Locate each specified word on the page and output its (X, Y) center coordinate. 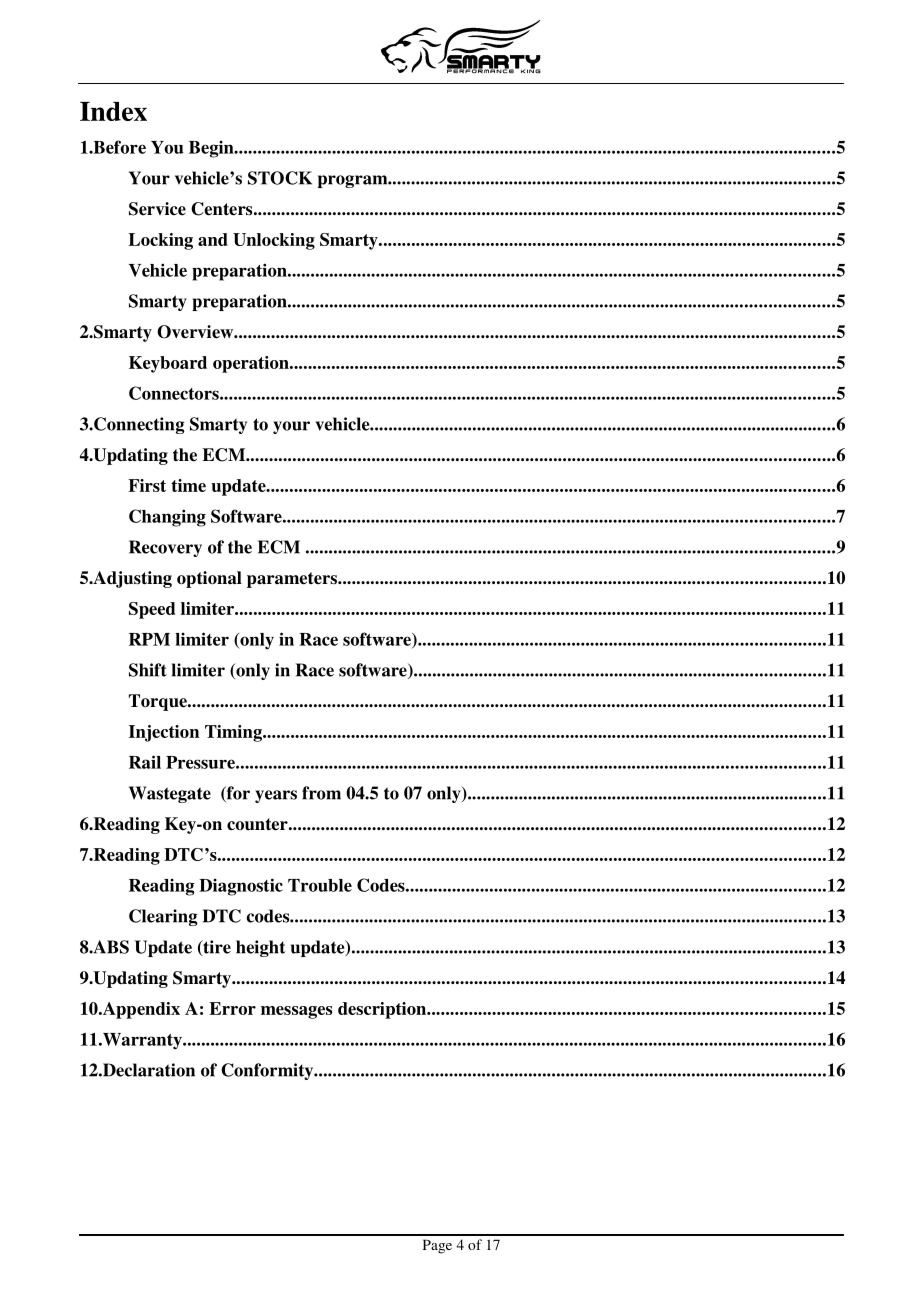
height (261, 948)
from (321, 793)
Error (232, 1008)
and (213, 239)
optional (209, 579)
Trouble (320, 885)
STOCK (280, 178)
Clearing (163, 917)
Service (157, 209)
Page (437, 1246)
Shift (148, 670)
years (276, 796)
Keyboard (168, 364)
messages (296, 1012)
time (188, 485)
